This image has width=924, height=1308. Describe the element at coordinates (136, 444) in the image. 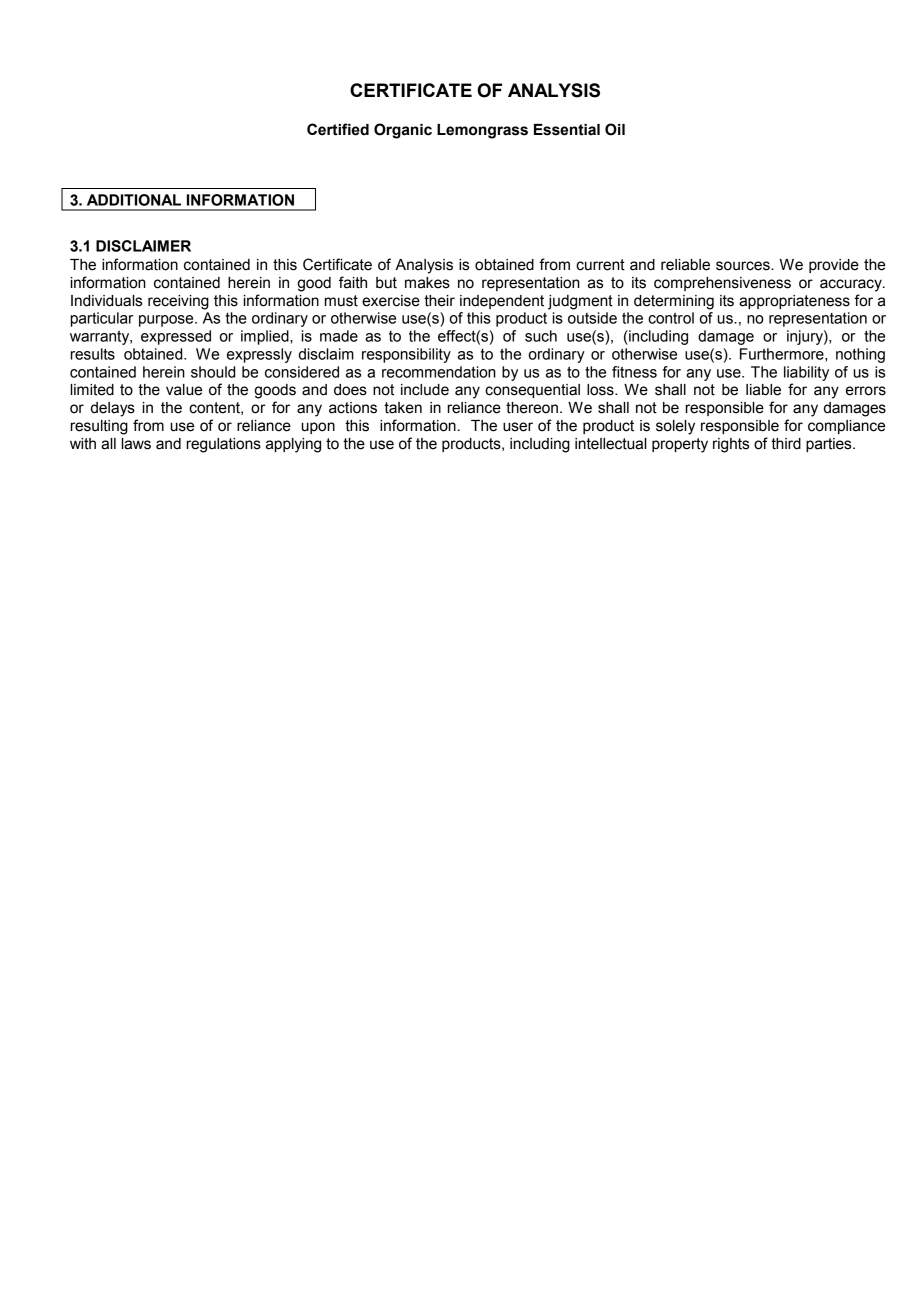

I see `laws` at that location.
